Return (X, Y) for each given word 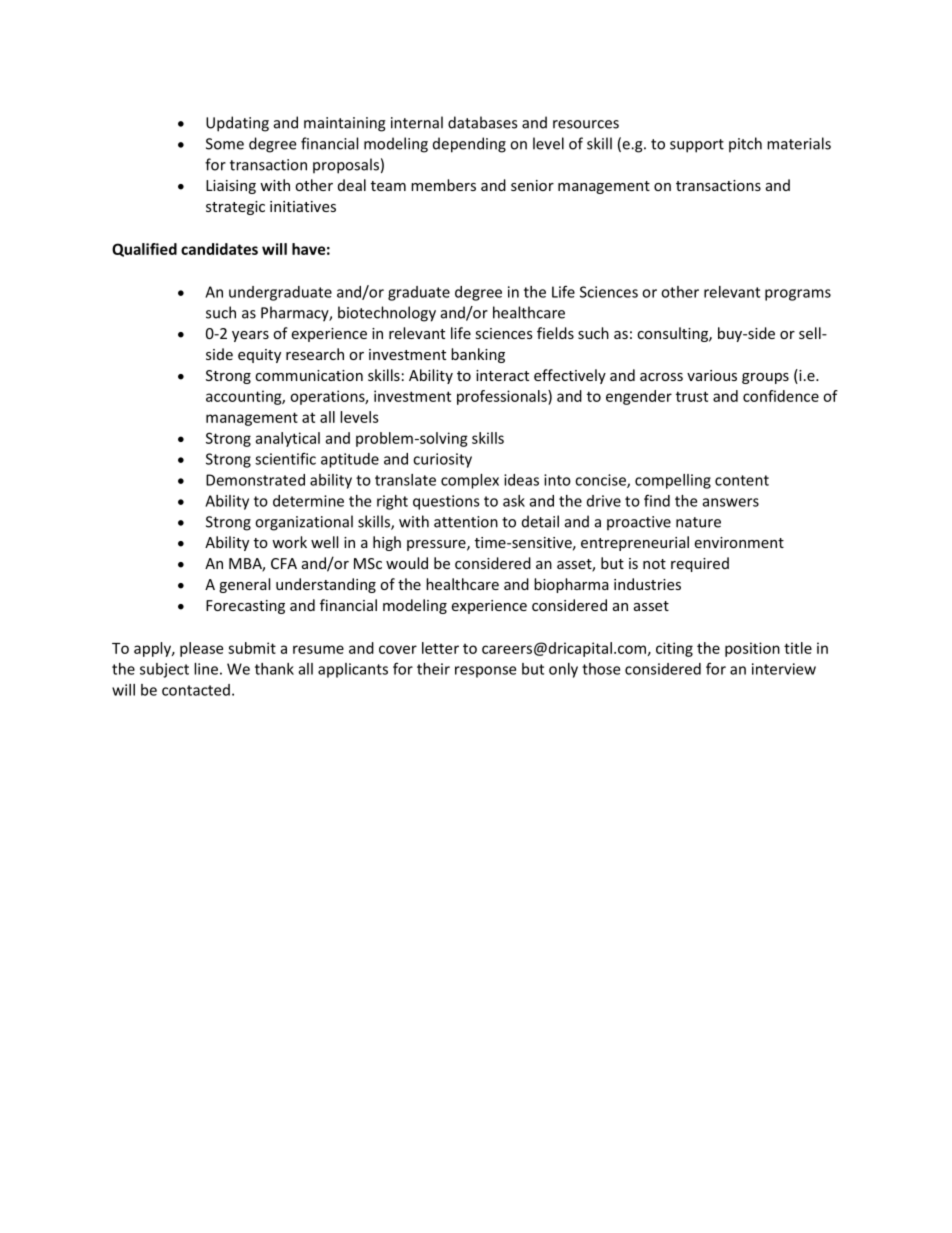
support (697, 146)
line (206, 669)
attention (466, 522)
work (289, 542)
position (752, 649)
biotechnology (387, 314)
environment (739, 542)
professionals (503, 397)
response (485, 672)
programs (798, 295)
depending (469, 145)
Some (225, 144)
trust (692, 396)
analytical (287, 439)
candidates (219, 249)
